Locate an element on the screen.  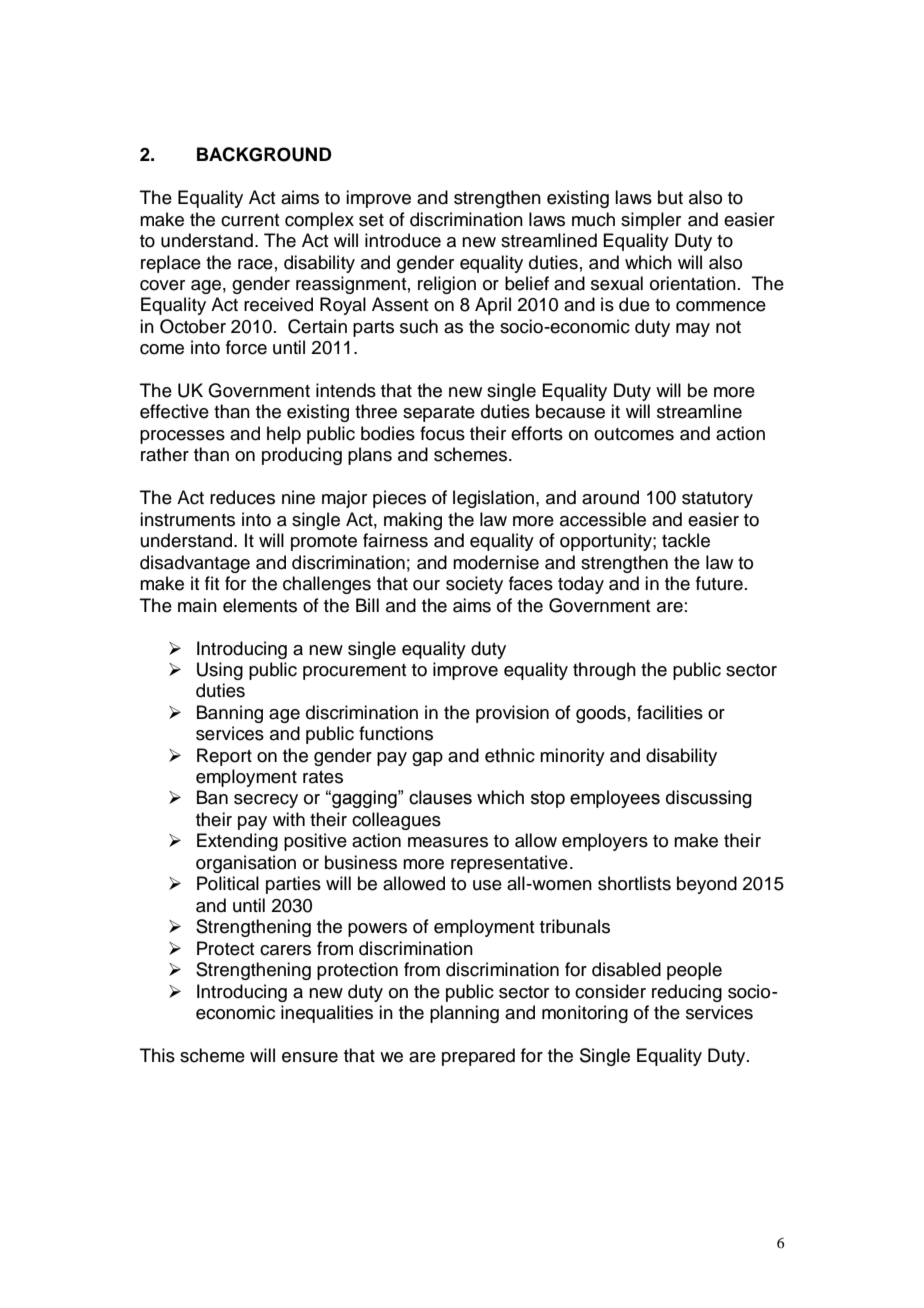
planning is located at coordinates (464, 1014).
